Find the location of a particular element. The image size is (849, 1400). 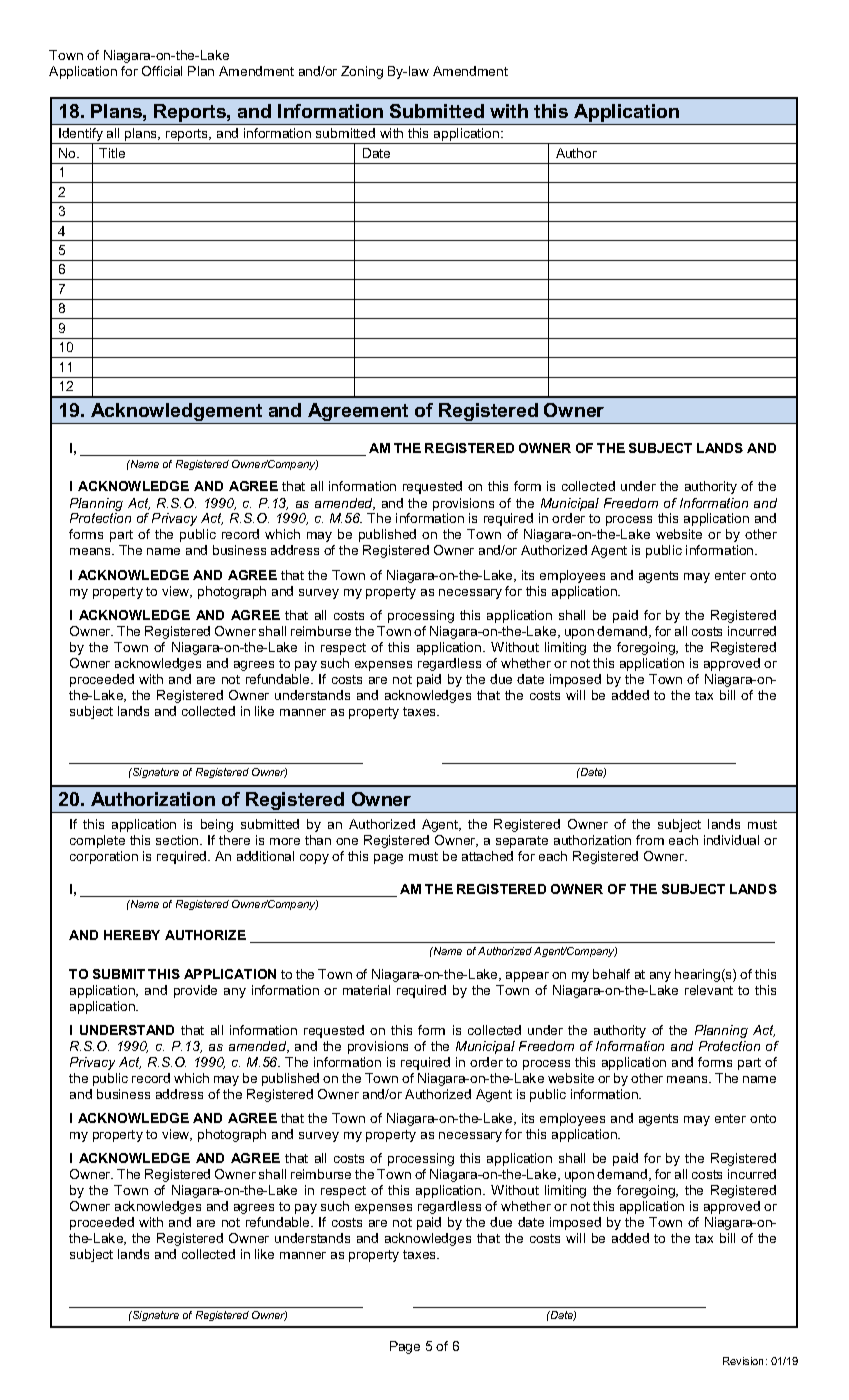

one is located at coordinates (347, 841).
